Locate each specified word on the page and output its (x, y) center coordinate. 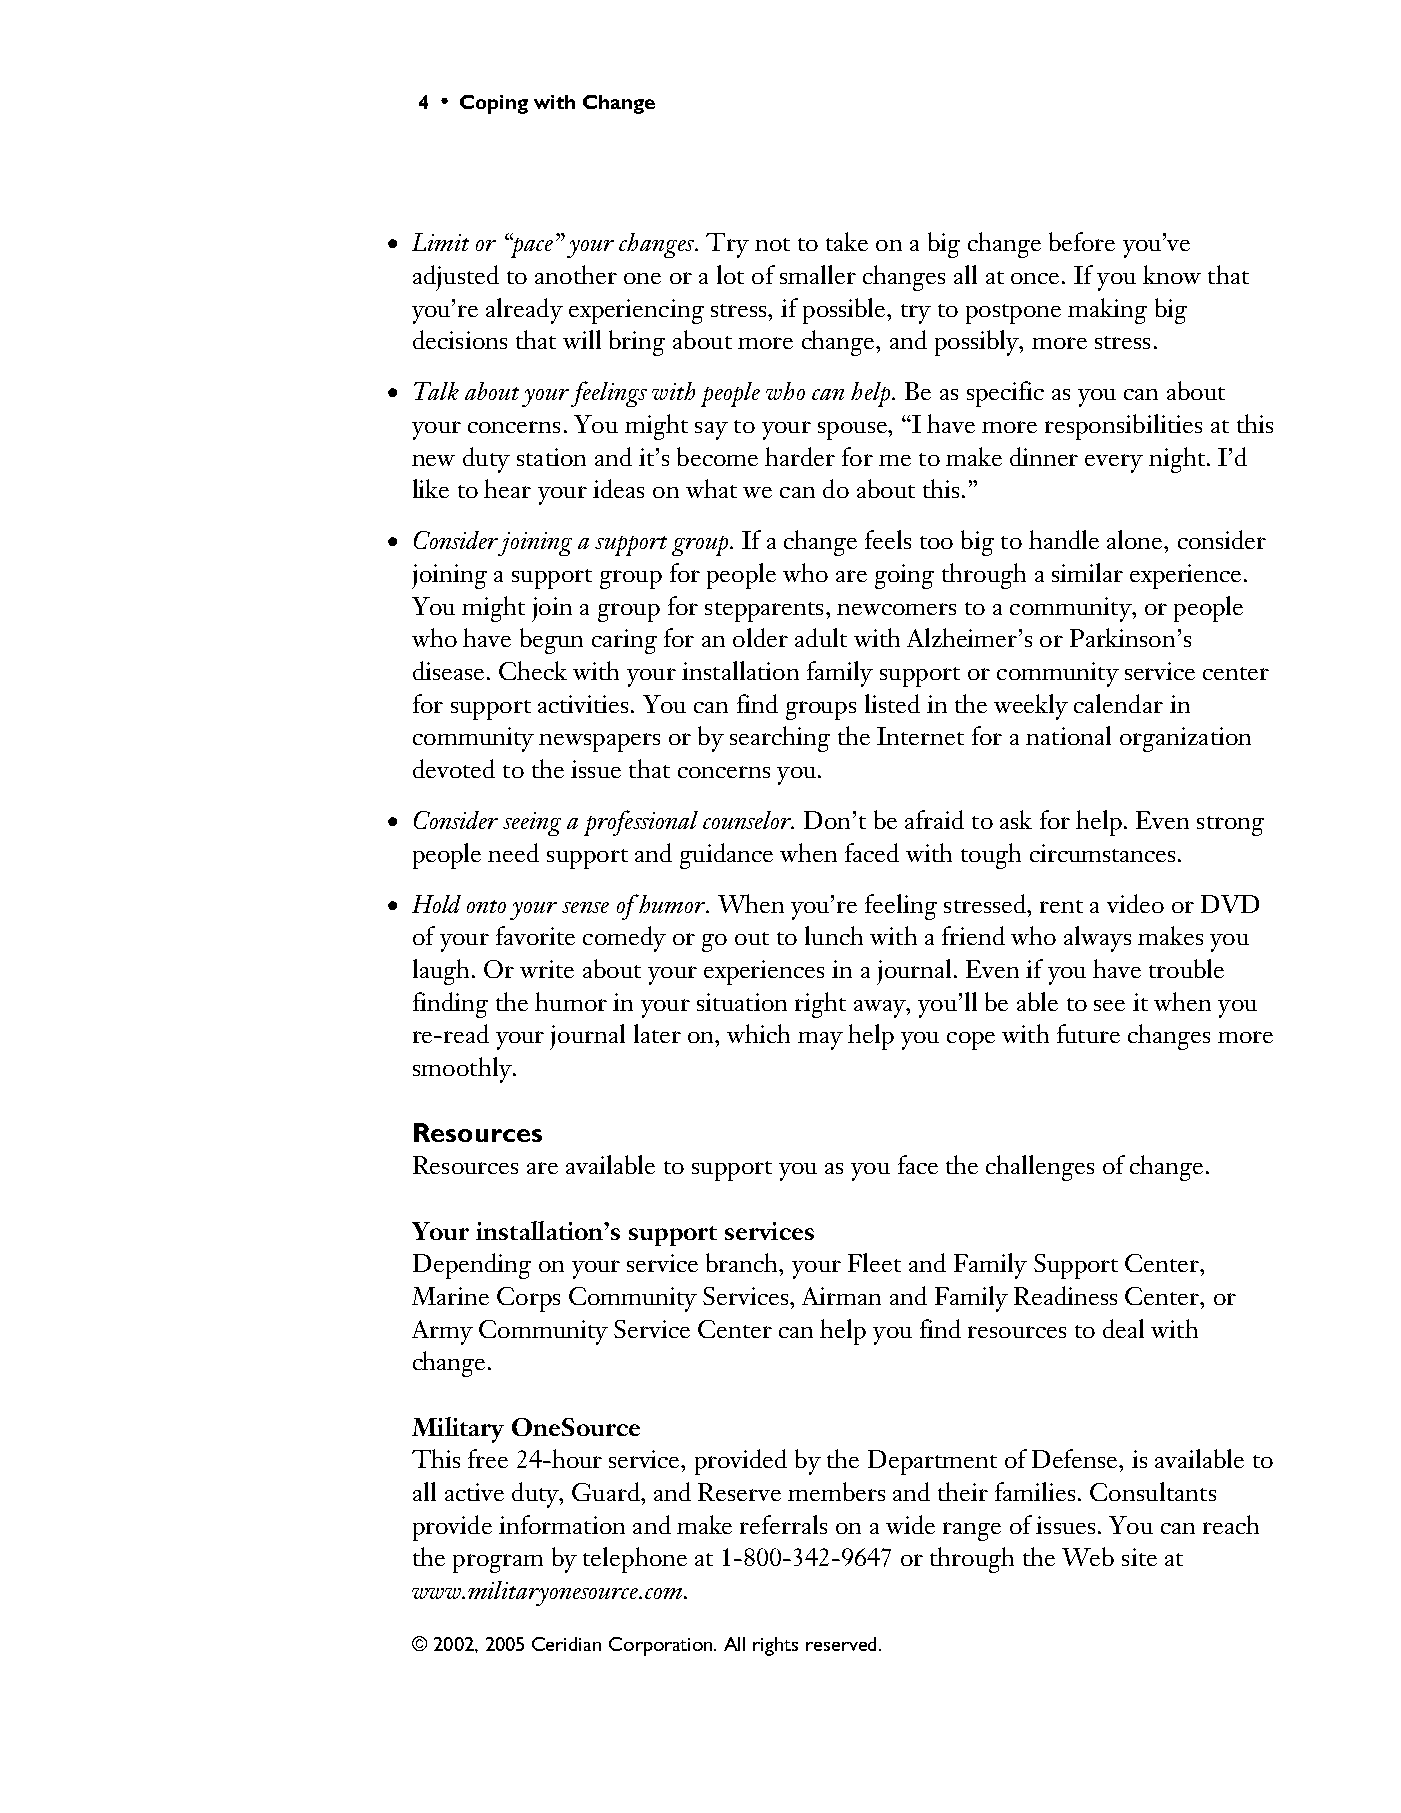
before (1082, 241)
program (498, 1563)
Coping (494, 104)
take (847, 241)
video (1135, 903)
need (513, 852)
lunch (834, 935)
